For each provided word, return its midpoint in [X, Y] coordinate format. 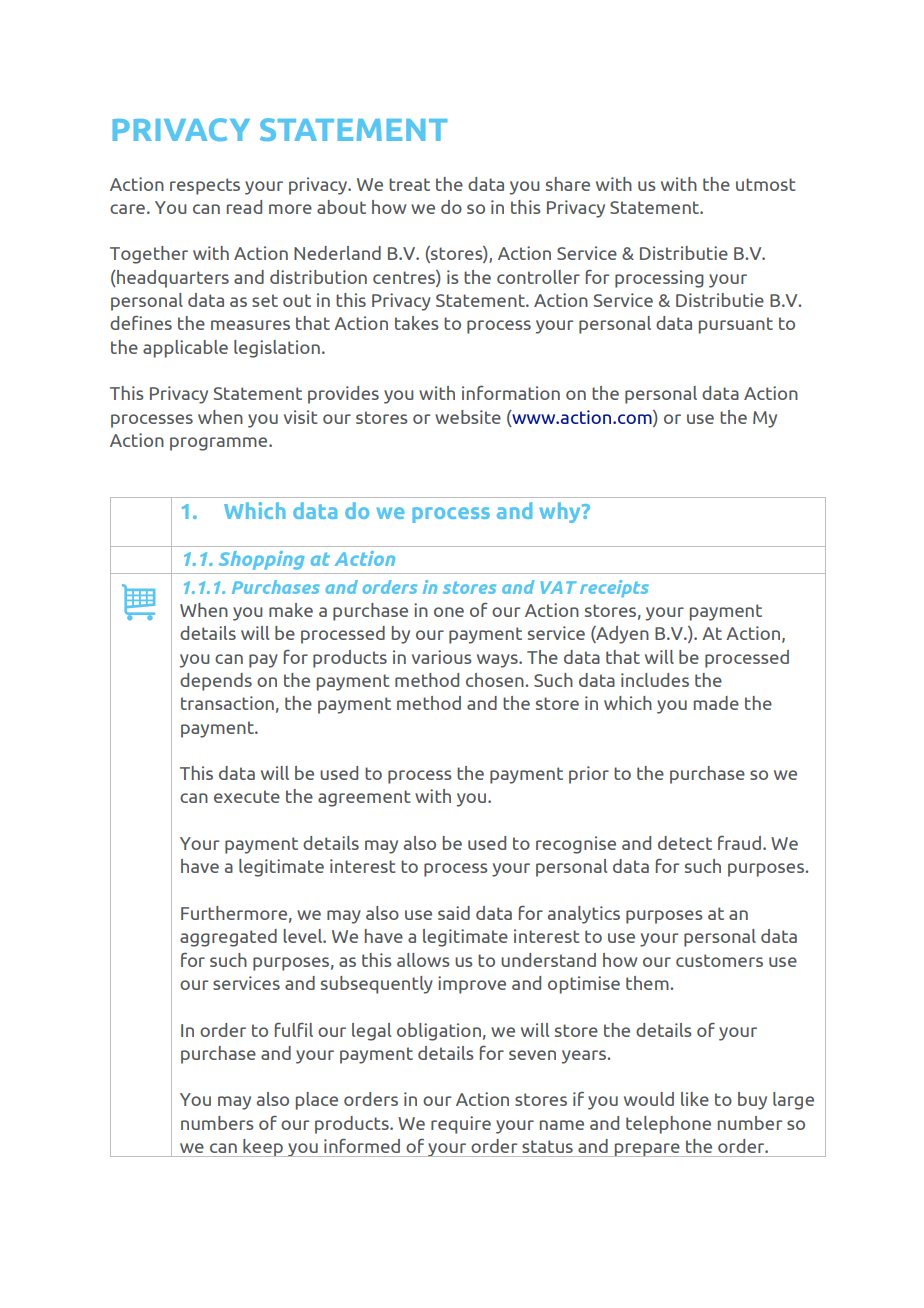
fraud [739, 843]
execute [247, 796]
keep [263, 1148]
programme [220, 444]
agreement [364, 798]
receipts [614, 588]
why [561, 512]
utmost [766, 184]
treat [409, 184]
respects [205, 186]
